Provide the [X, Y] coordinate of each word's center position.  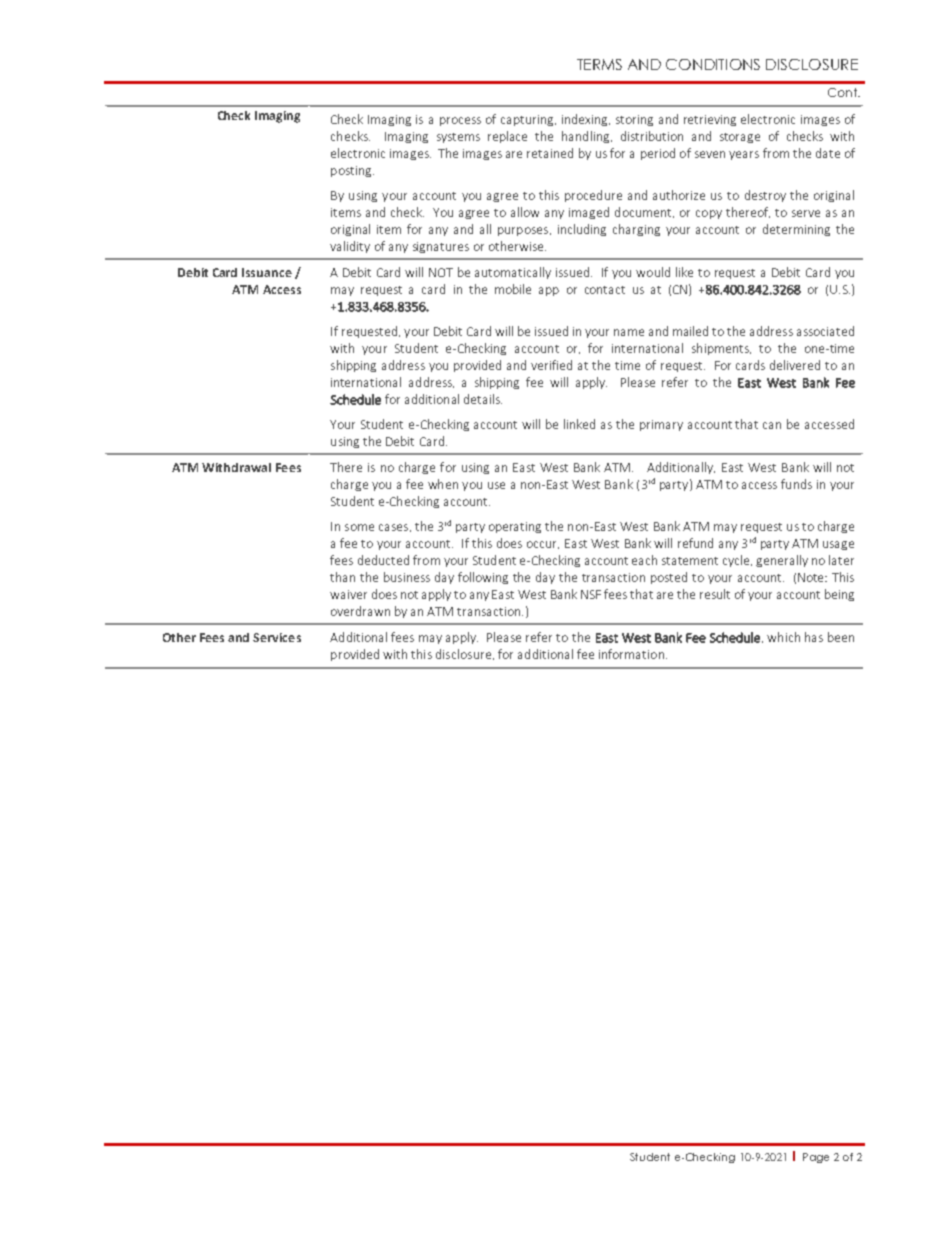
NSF [591, 594]
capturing [528, 120]
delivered [795, 365]
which [783, 637]
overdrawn [360, 611]
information [631, 654]
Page [816, 1158]
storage [740, 138]
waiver [348, 594]
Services [277, 637]
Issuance [267, 272]
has [814, 637]
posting [352, 171]
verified [551, 365]
